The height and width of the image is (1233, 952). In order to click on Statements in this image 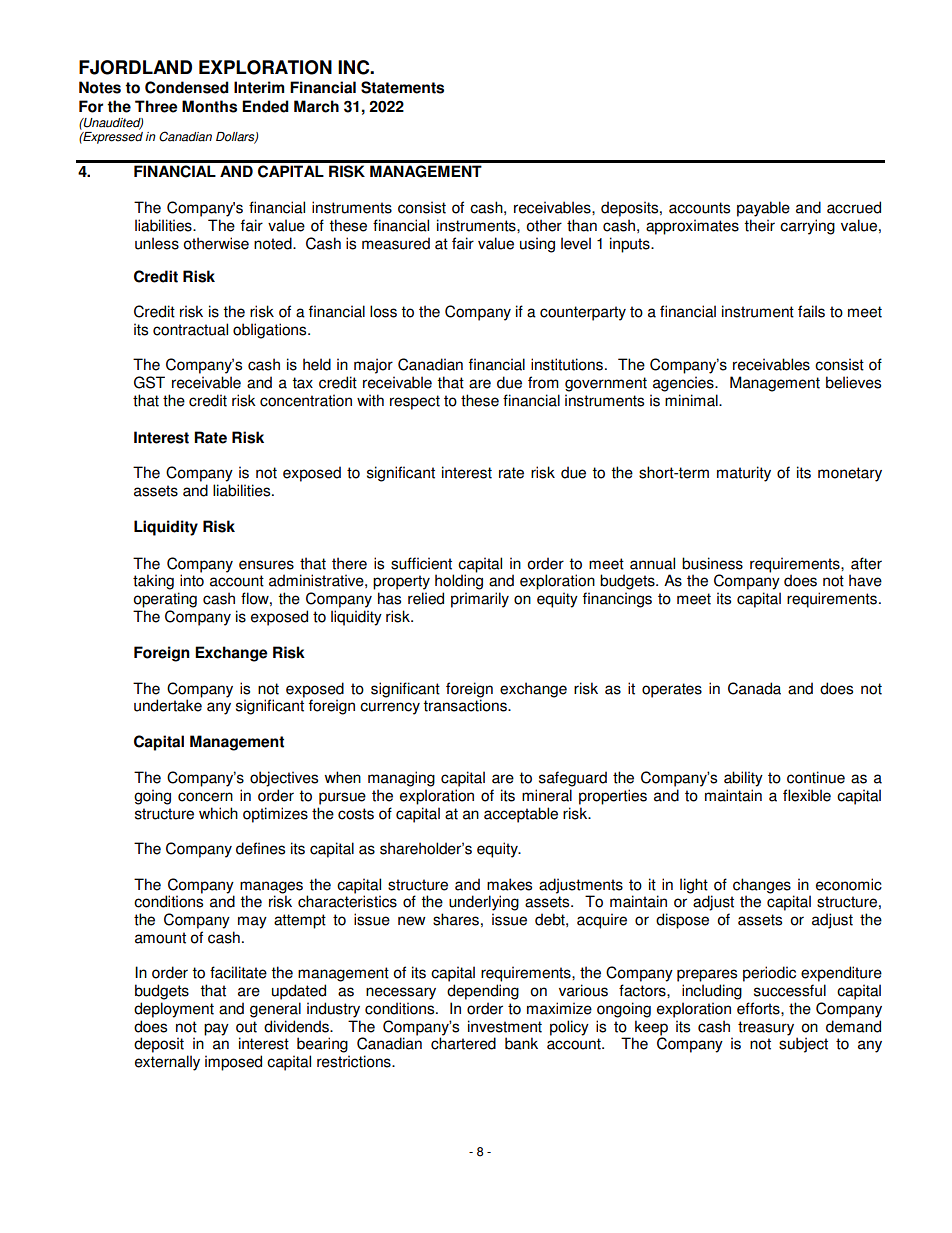, I will do `click(402, 87)`.
